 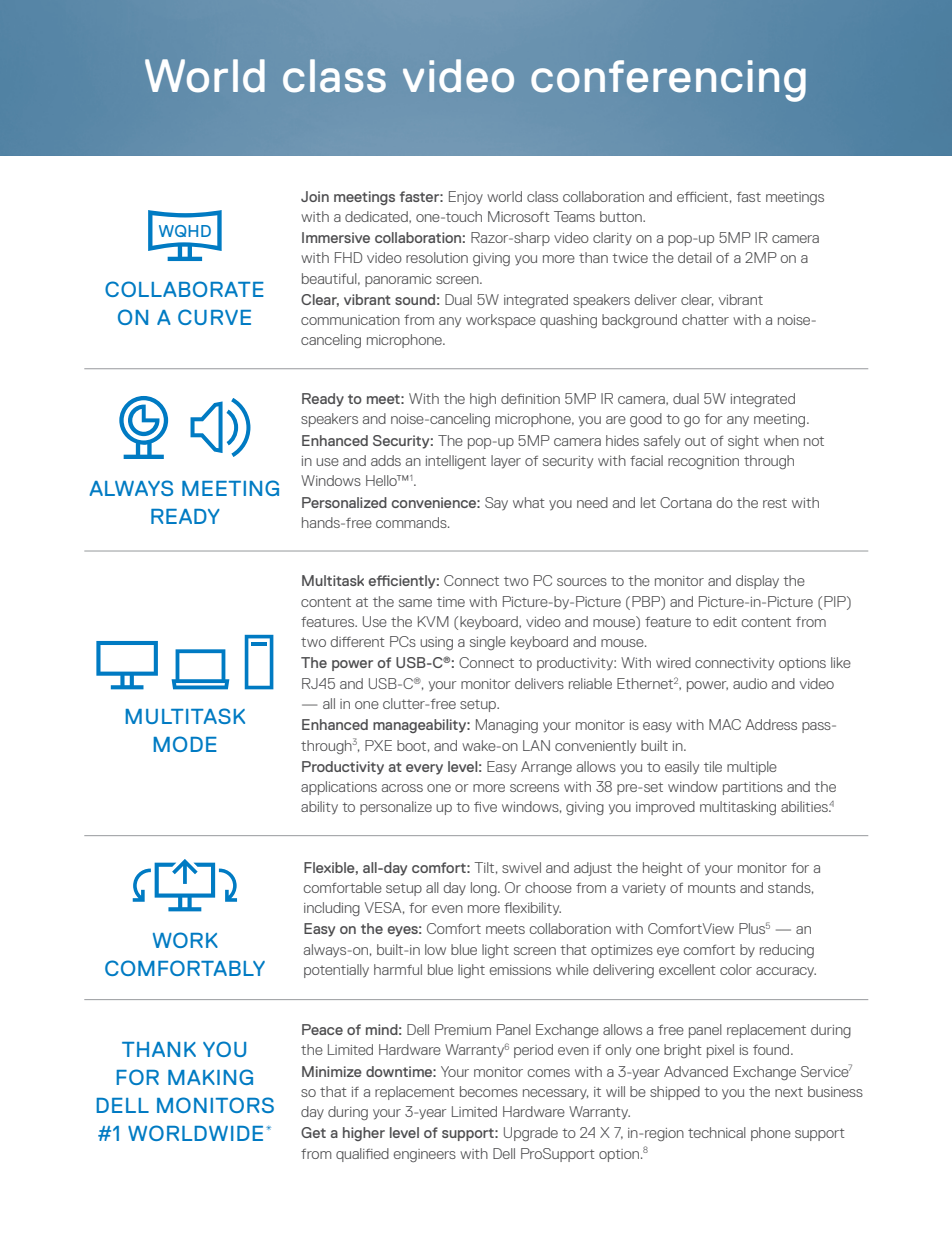 I want to click on Join, so click(x=315, y=196).
